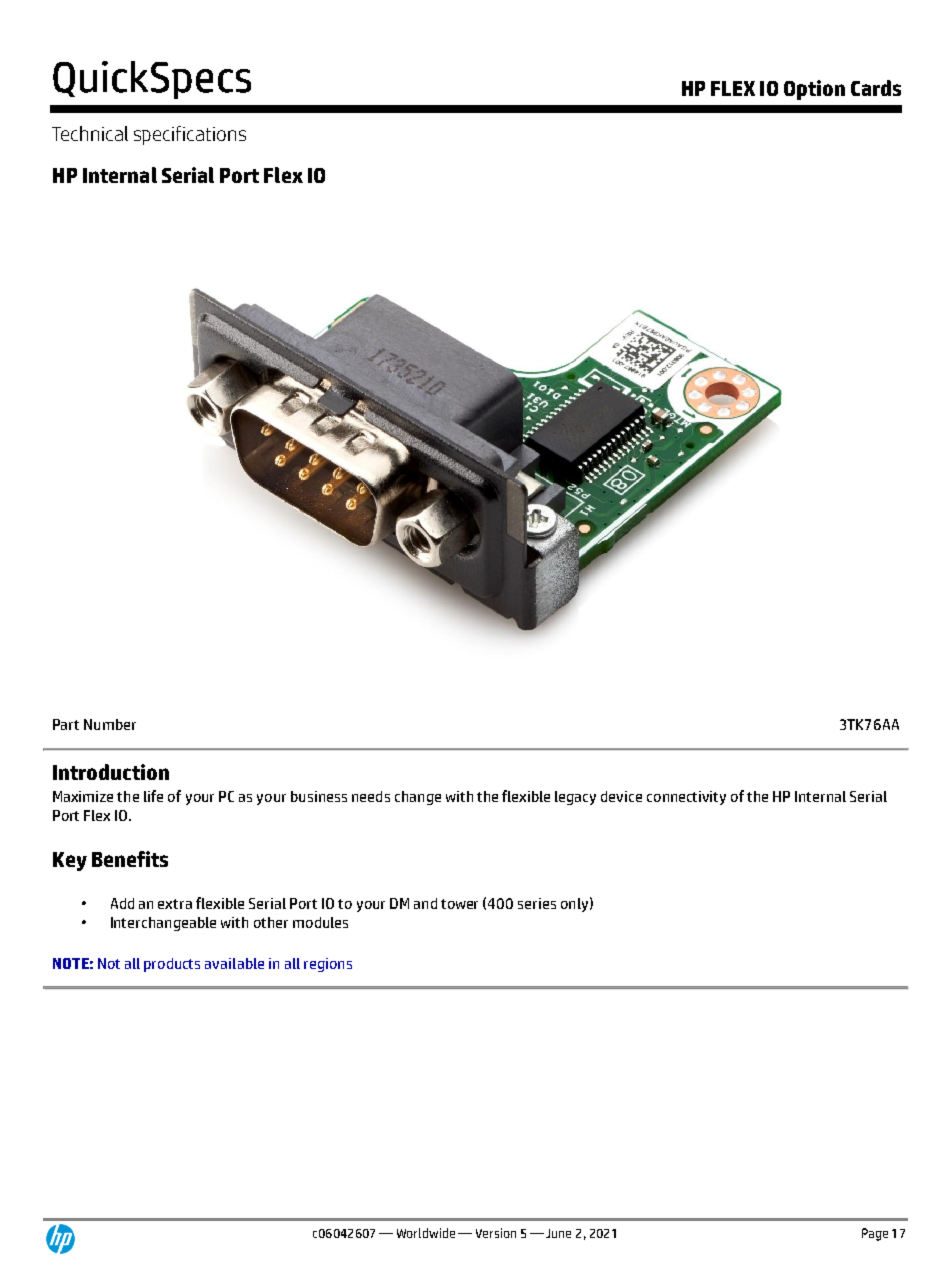  What do you see at coordinates (621, 796) in the document?
I see `device` at bounding box center [621, 796].
